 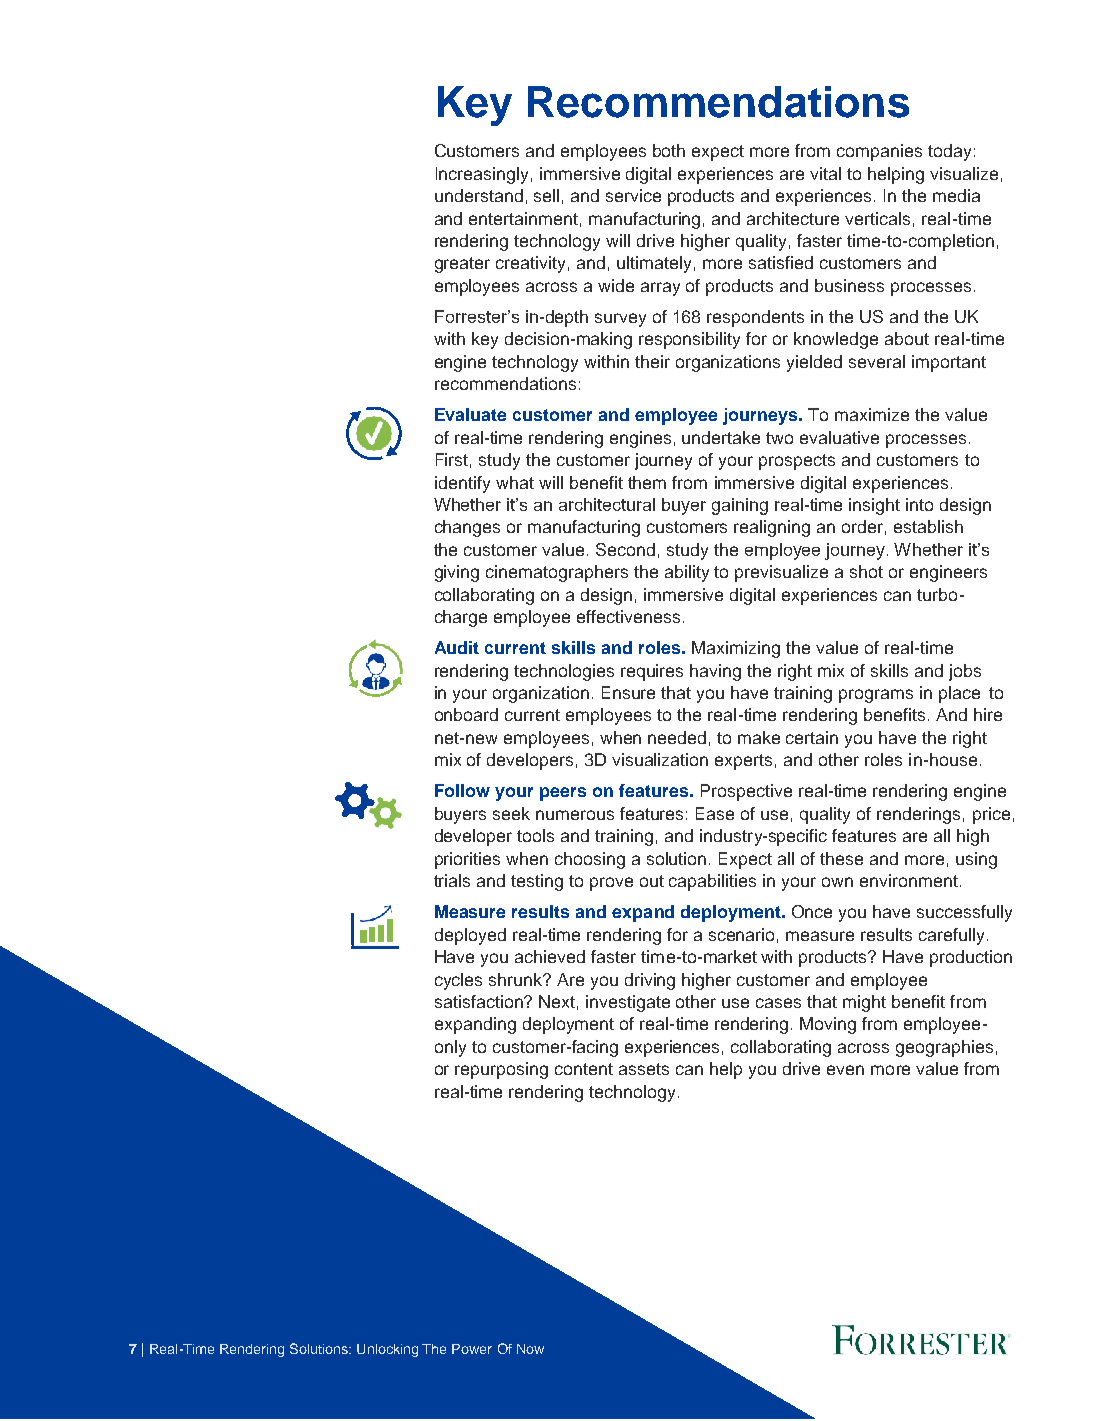 What do you see at coordinates (956, 195) in the screenshot?
I see `media` at bounding box center [956, 195].
